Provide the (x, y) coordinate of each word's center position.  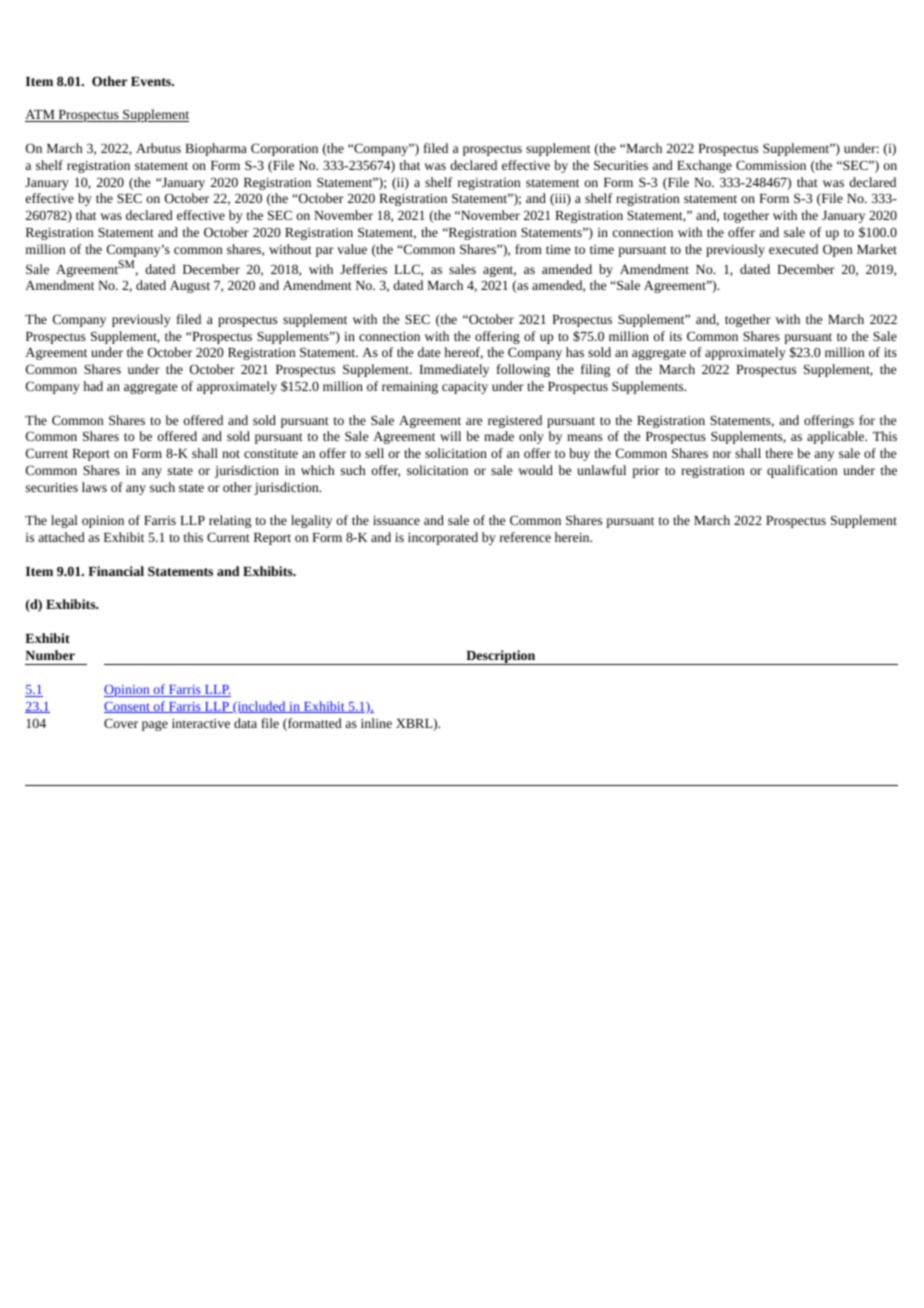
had (93, 386)
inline (376, 723)
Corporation (284, 149)
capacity (465, 388)
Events (152, 81)
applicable (837, 437)
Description (501, 657)
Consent (128, 707)
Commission (771, 165)
